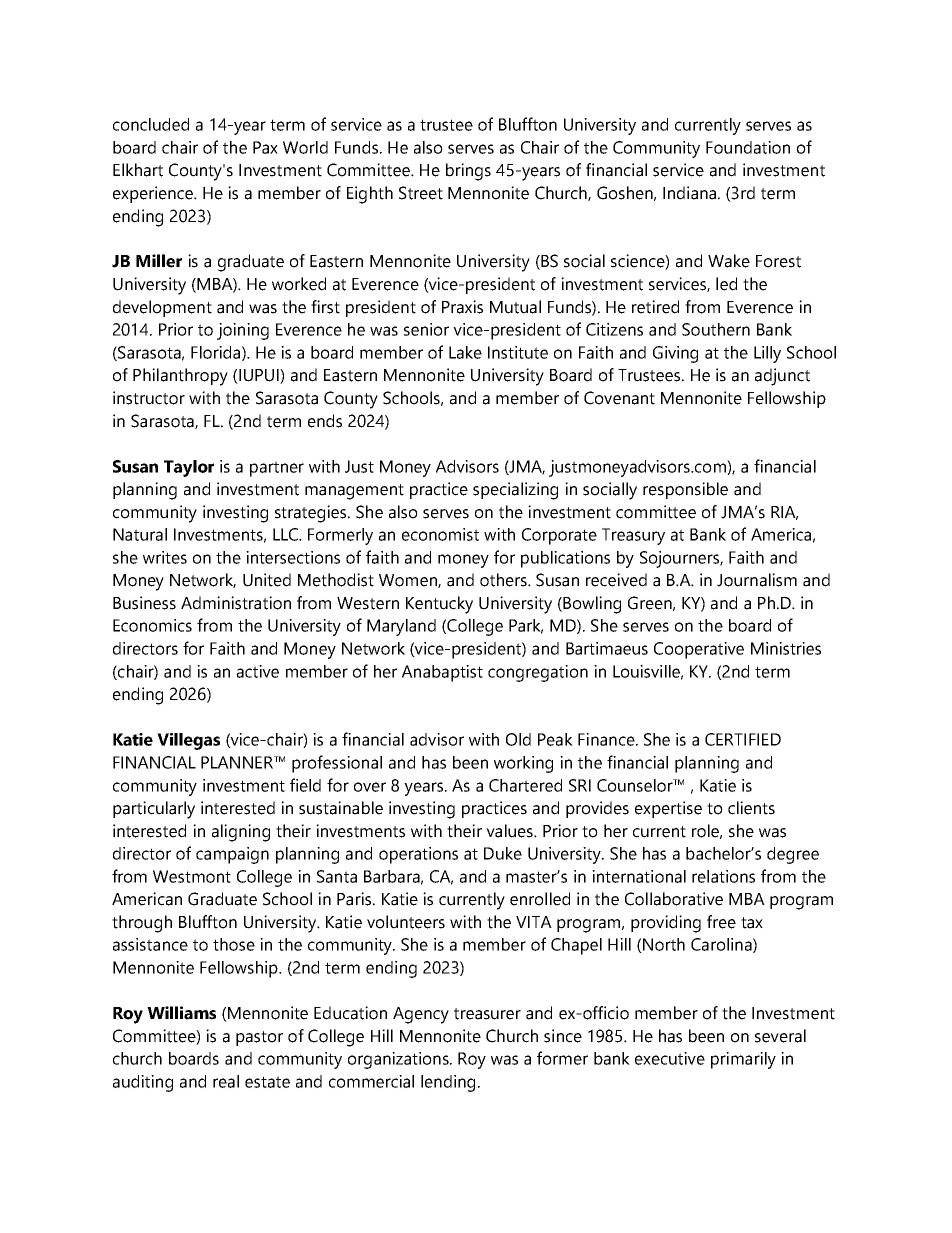 The image size is (952, 1233). I want to click on primarily, so click(743, 1060).
